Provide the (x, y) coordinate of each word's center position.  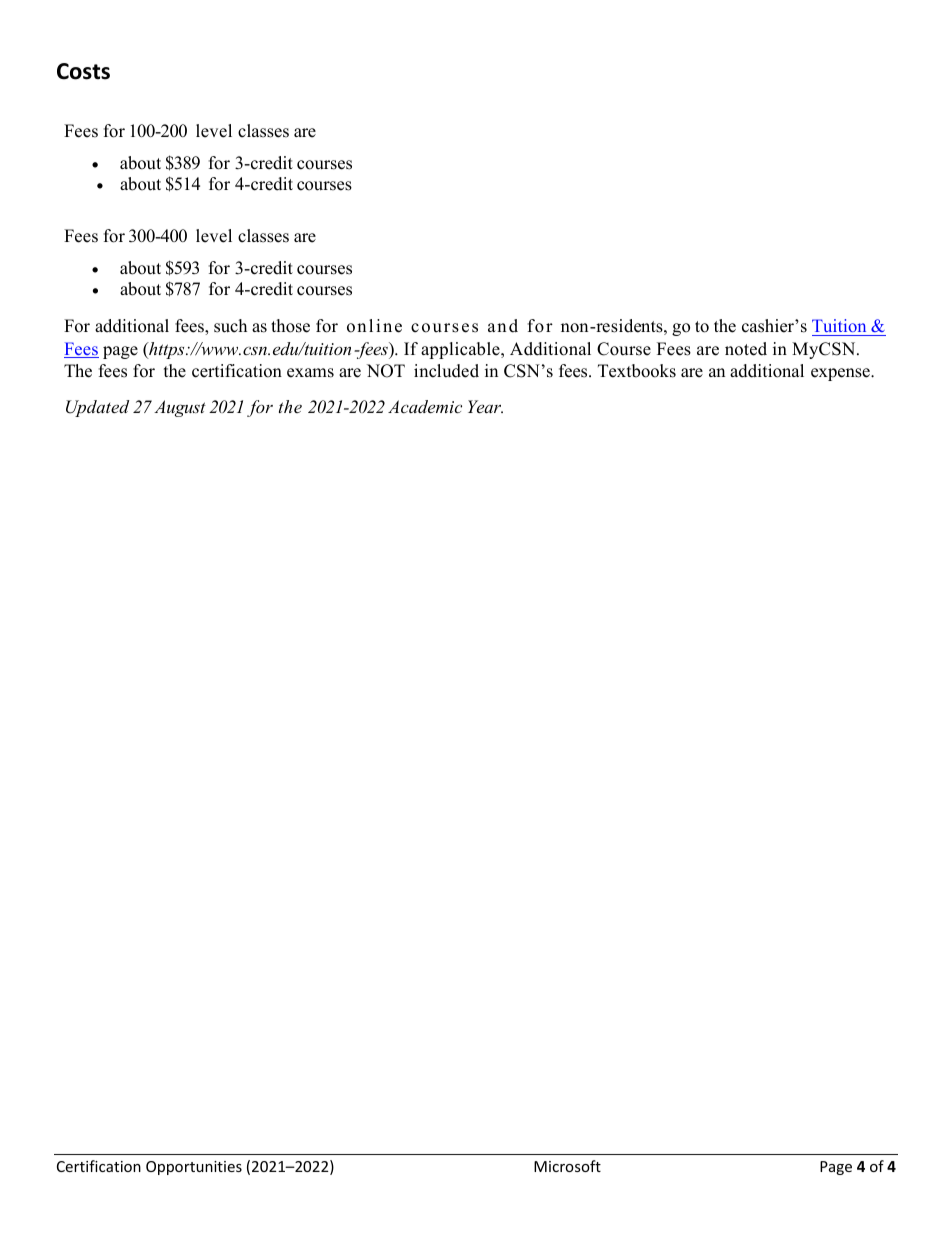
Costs (83, 71)
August (180, 408)
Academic (425, 406)
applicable (461, 350)
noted (746, 349)
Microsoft (567, 1166)
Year (485, 406)
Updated (97, 408)
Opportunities (194, 1168)
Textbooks (637, 371)
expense (841, 374)
